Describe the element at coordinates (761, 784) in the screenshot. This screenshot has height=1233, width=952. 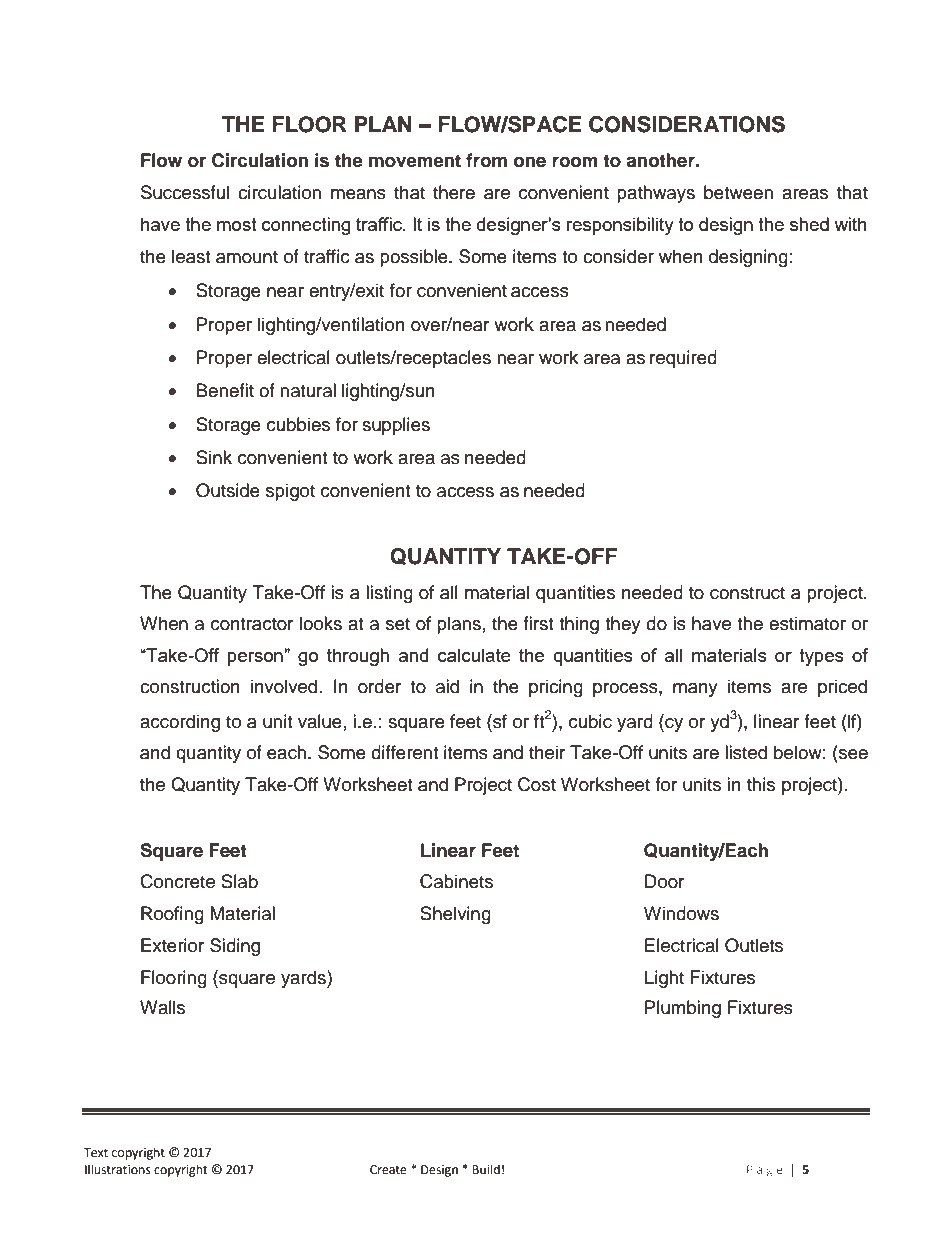
I see `this` at that location.
